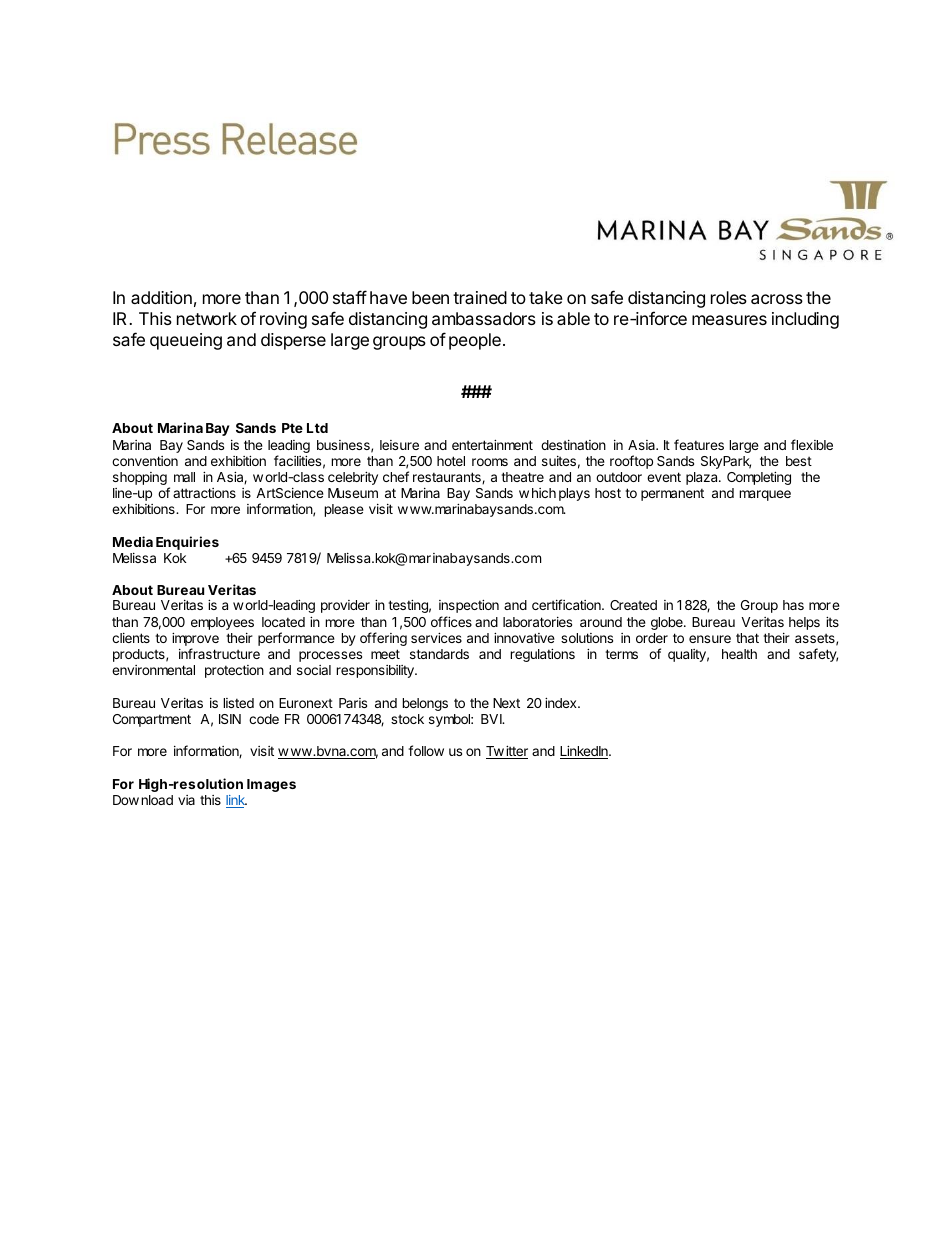  I want to click on follow, so click(426, 750).
